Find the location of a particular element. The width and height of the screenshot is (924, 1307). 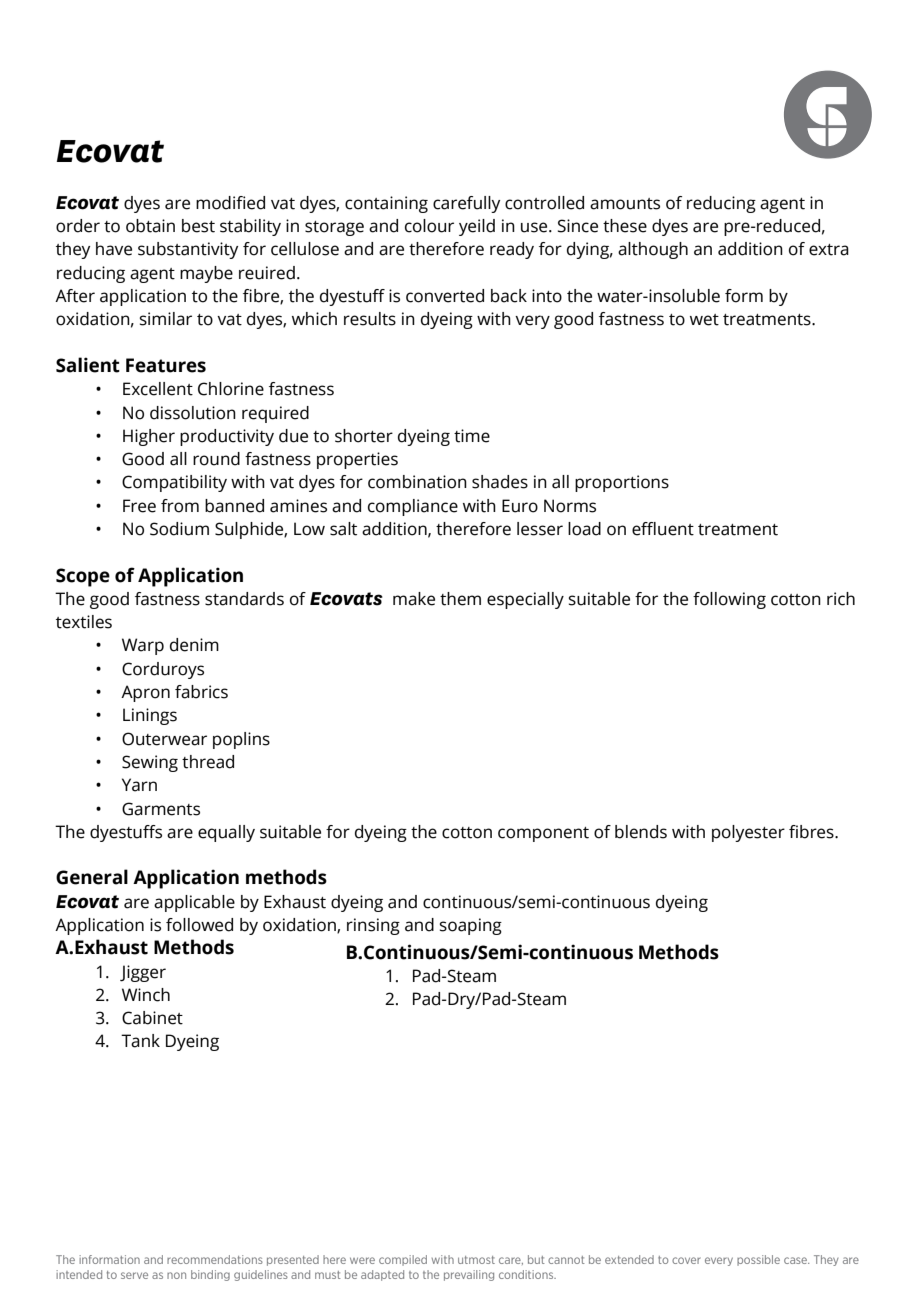

component is located at coordinates (543, 834).
